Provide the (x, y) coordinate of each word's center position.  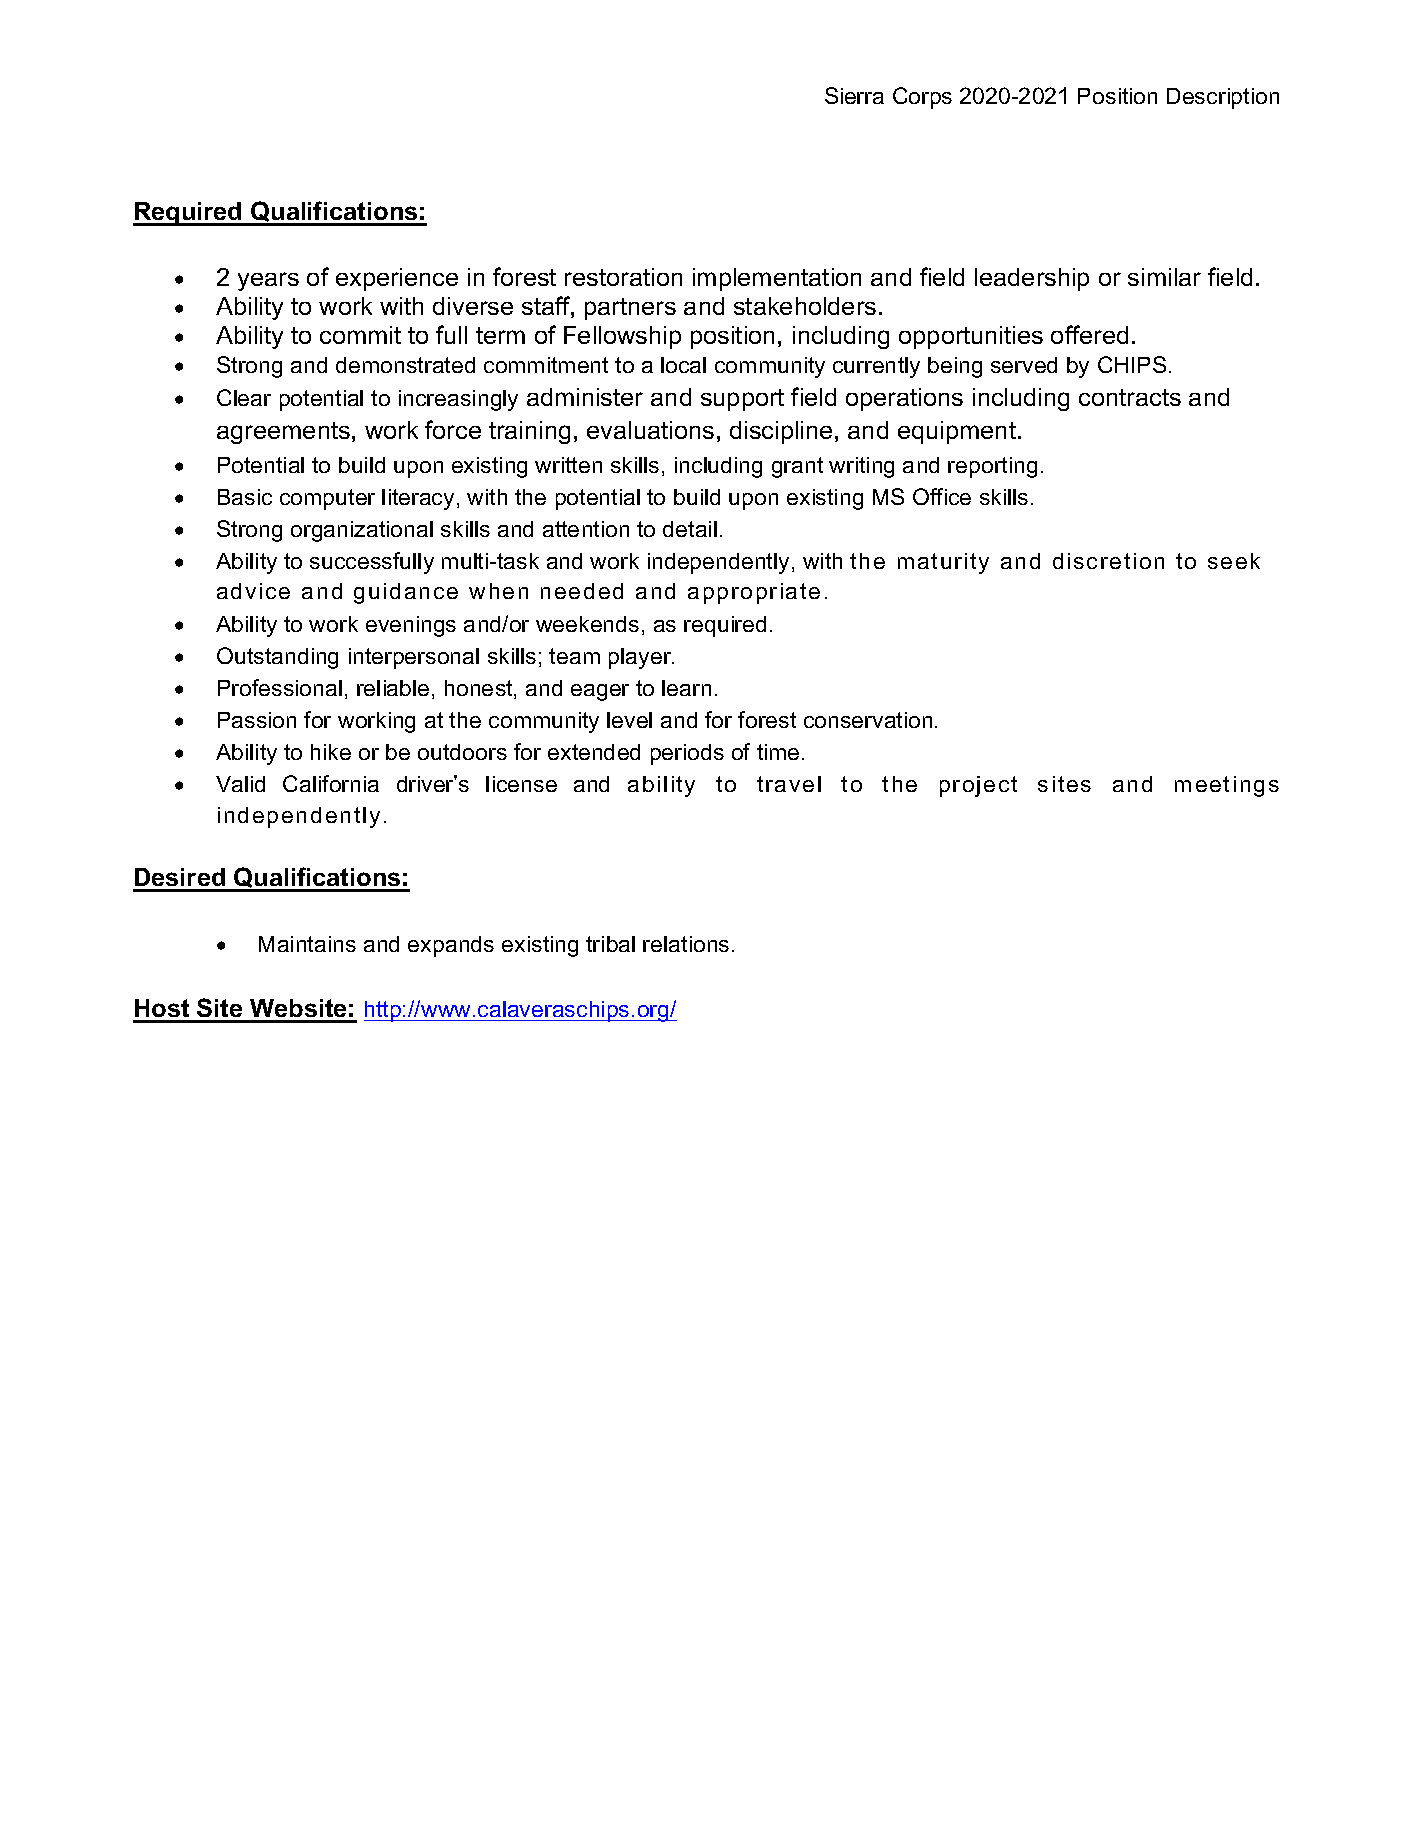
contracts (1130, 397)
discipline (781, 432)
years (268, 281)
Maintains (307, 944)
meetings (1227, 786)
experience (397, 279)
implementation (777, 279)
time (778, 752)
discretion (1108, 561)
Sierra (854, 95)
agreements (283, 433)
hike (331, 752)
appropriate (754, 593)
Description (1223, 98)
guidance (406, 593)
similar (1164, 277)
